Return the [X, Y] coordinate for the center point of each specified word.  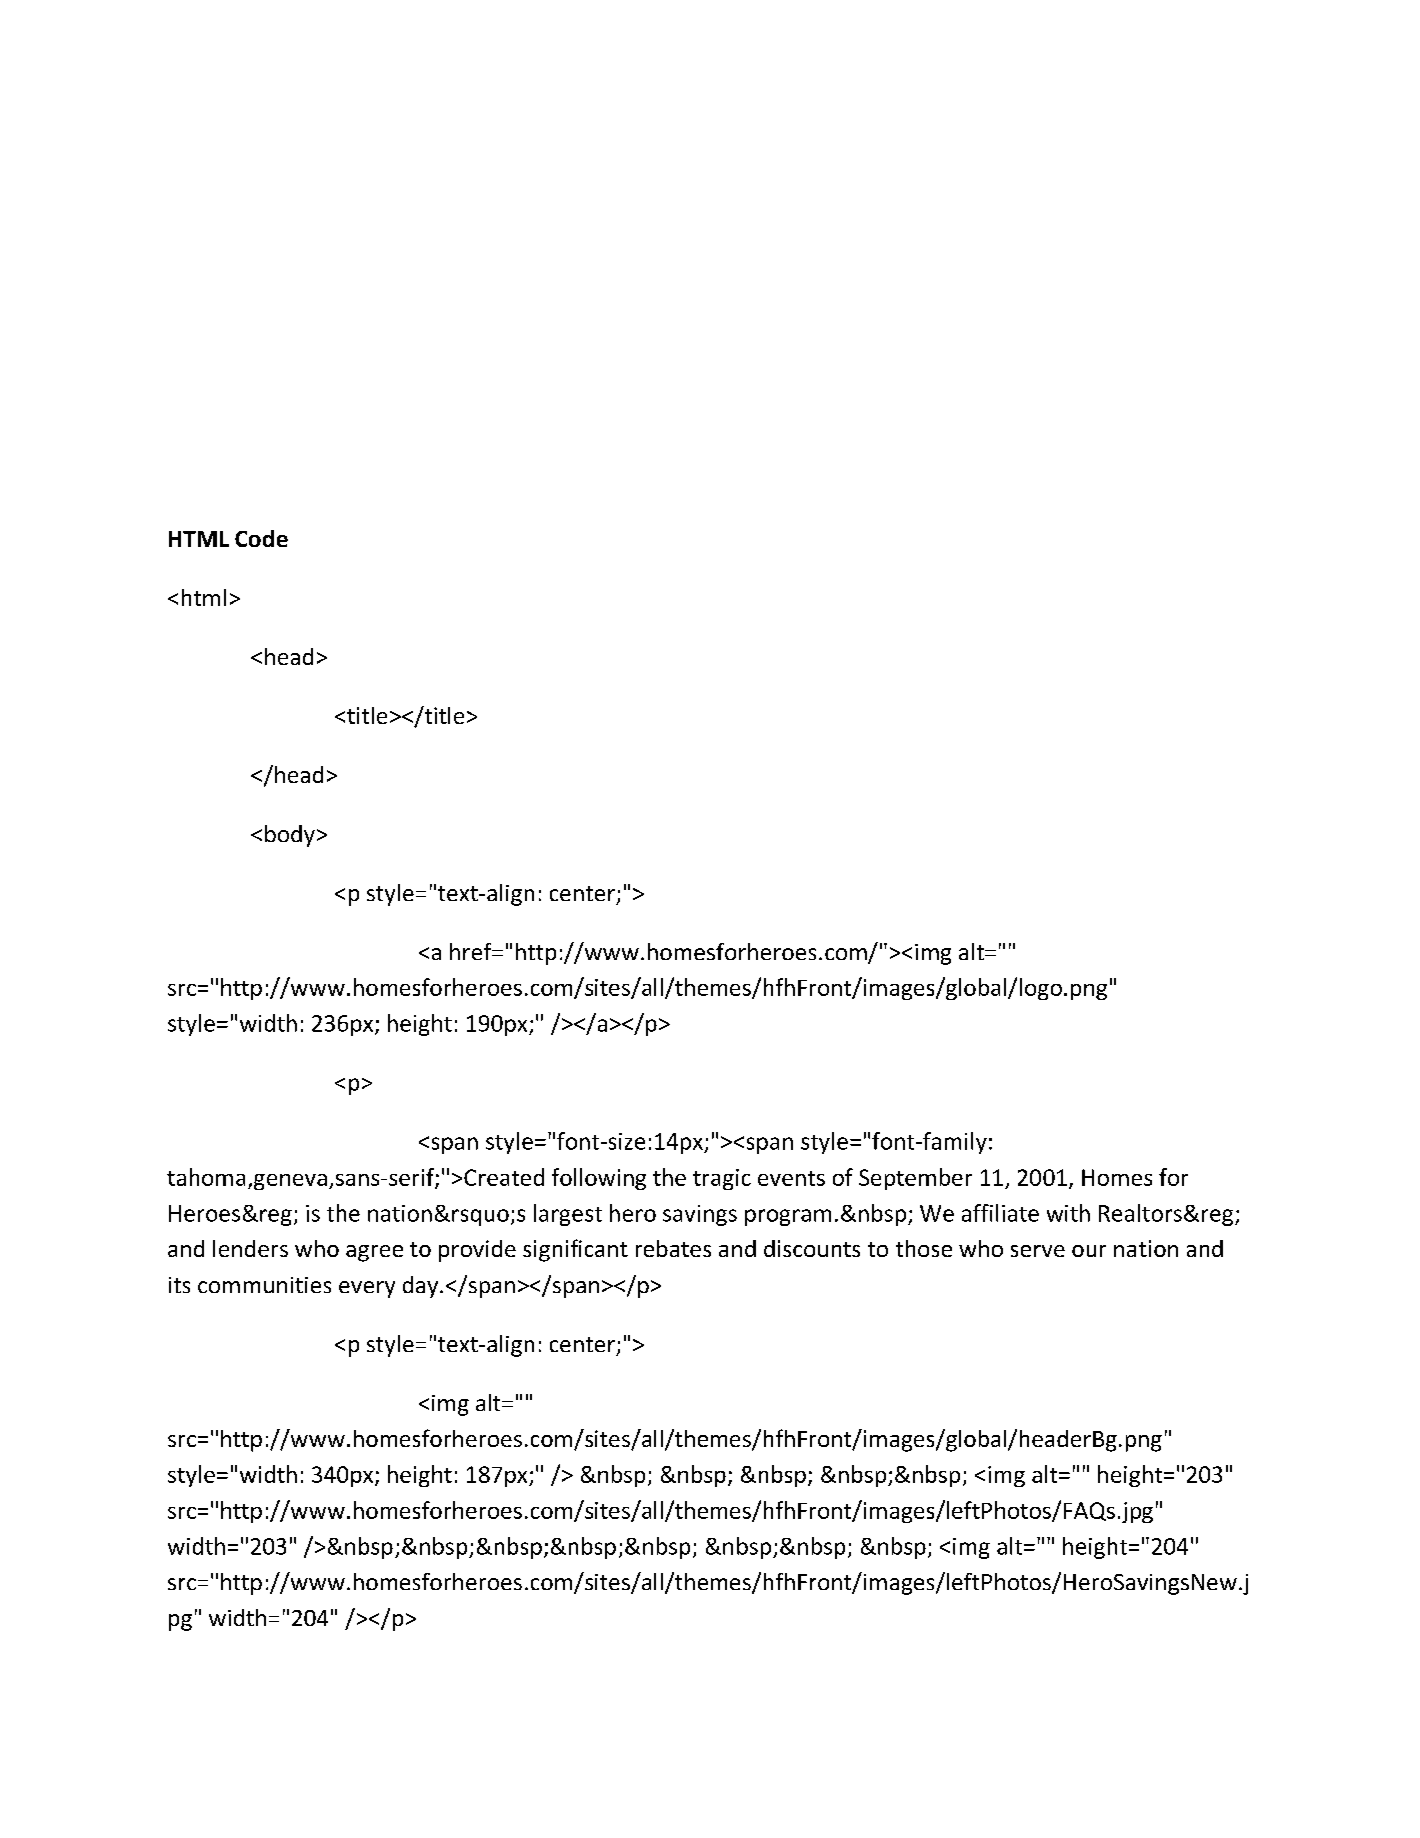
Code [261, 538]
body [290, 836]
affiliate [1000, 1213]
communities [264, 1285]
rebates [673, 1248]
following [599, 1179]
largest [568, 1215]
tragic [722, 1179]
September [915, 1179]
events [791, 1178]
